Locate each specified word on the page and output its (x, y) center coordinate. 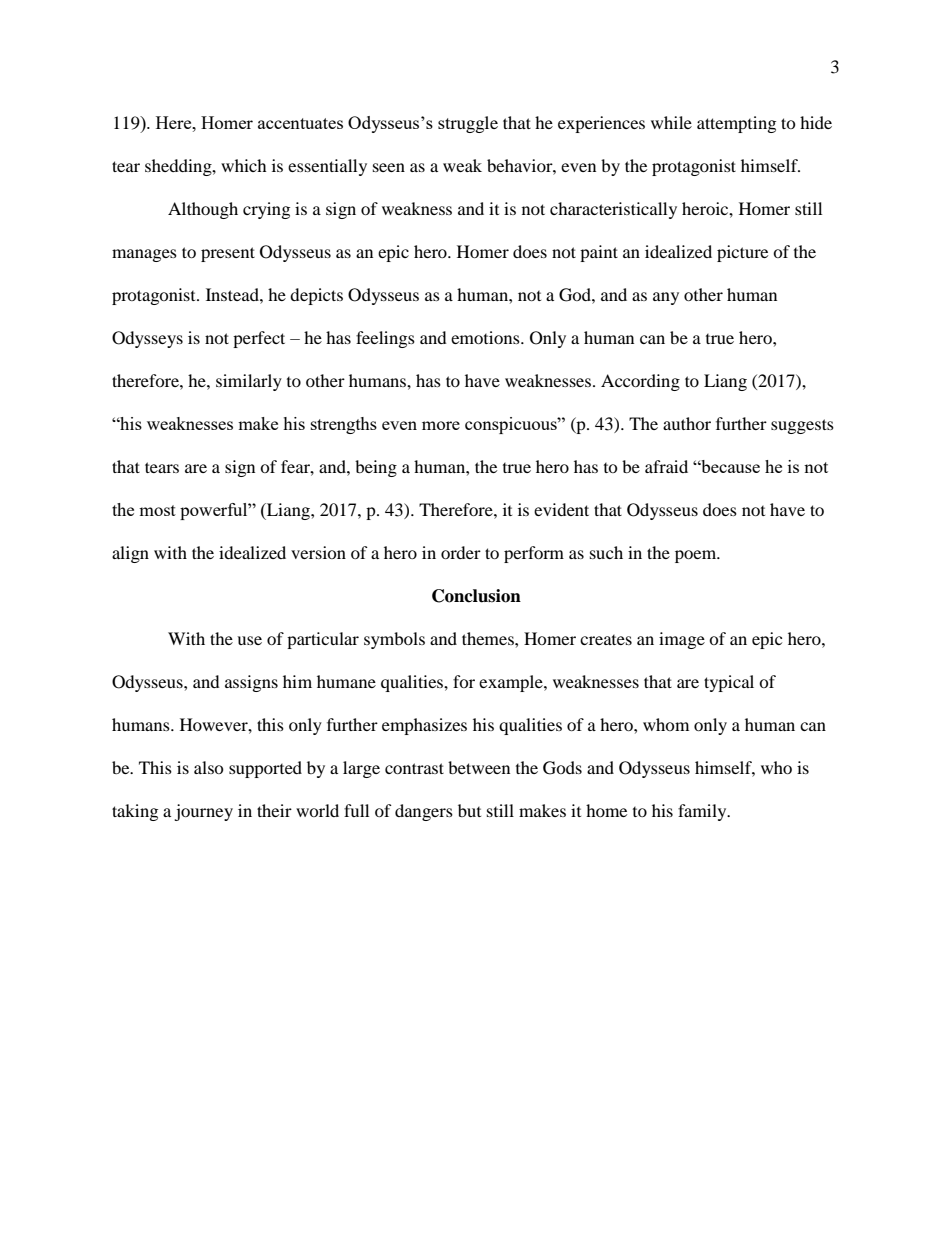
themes (489, 638)
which (244, 165)
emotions (486, 337)
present (228, 254)
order (461, 552)
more (441, 425)
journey (203, 812)
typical (729, 683)
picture (742, 253)
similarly (249, 382)
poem (697, 556)
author (687, 423)
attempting (736, 124)
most (157, 510)
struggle (468, 124)
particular (323, 640)
